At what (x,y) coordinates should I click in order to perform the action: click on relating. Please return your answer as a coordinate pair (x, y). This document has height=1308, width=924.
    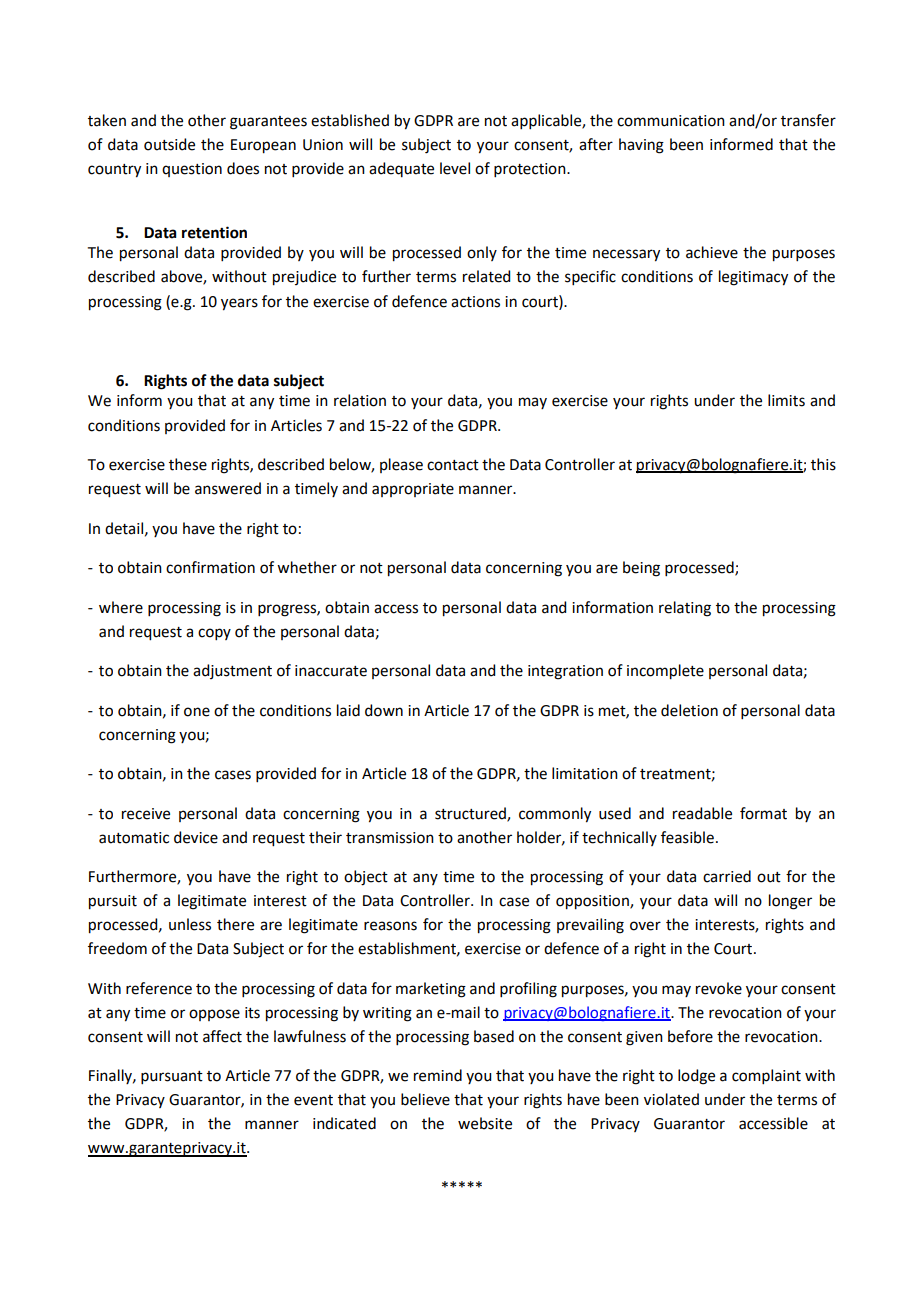
    Looking at the image, I should click on (685, 609).
